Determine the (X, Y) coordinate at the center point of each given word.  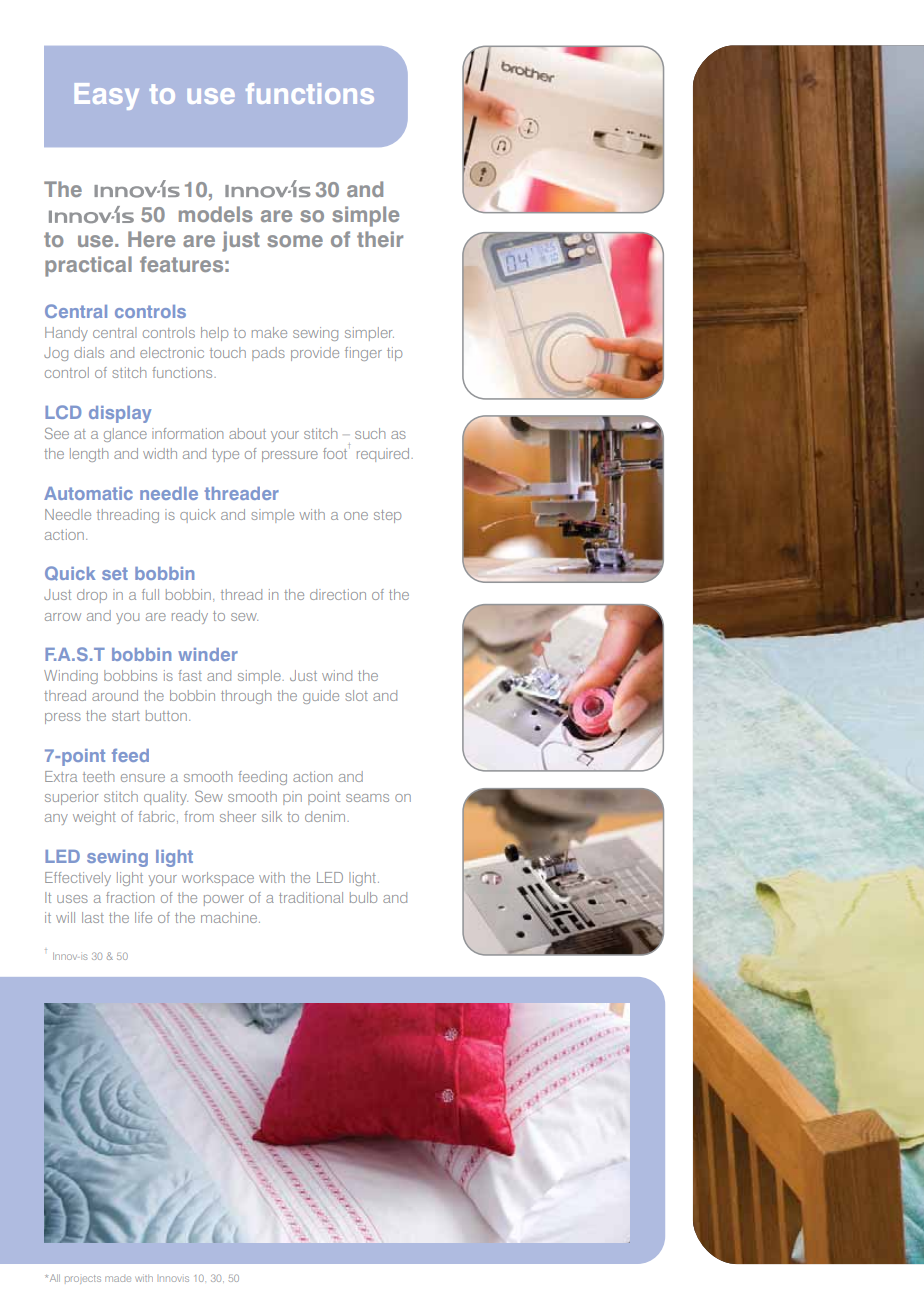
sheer (238, 816)
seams (367, 798)
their (380, 239)
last (93, 917)
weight (94, 818)
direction (338, 594)
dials (89, 352)
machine (229, 917)
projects (83, 1279)
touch (228, 352)
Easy (107, 96)
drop (92, 596)
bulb (363, 897)
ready (190, 617)
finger (363, 354)
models (216, 214)
